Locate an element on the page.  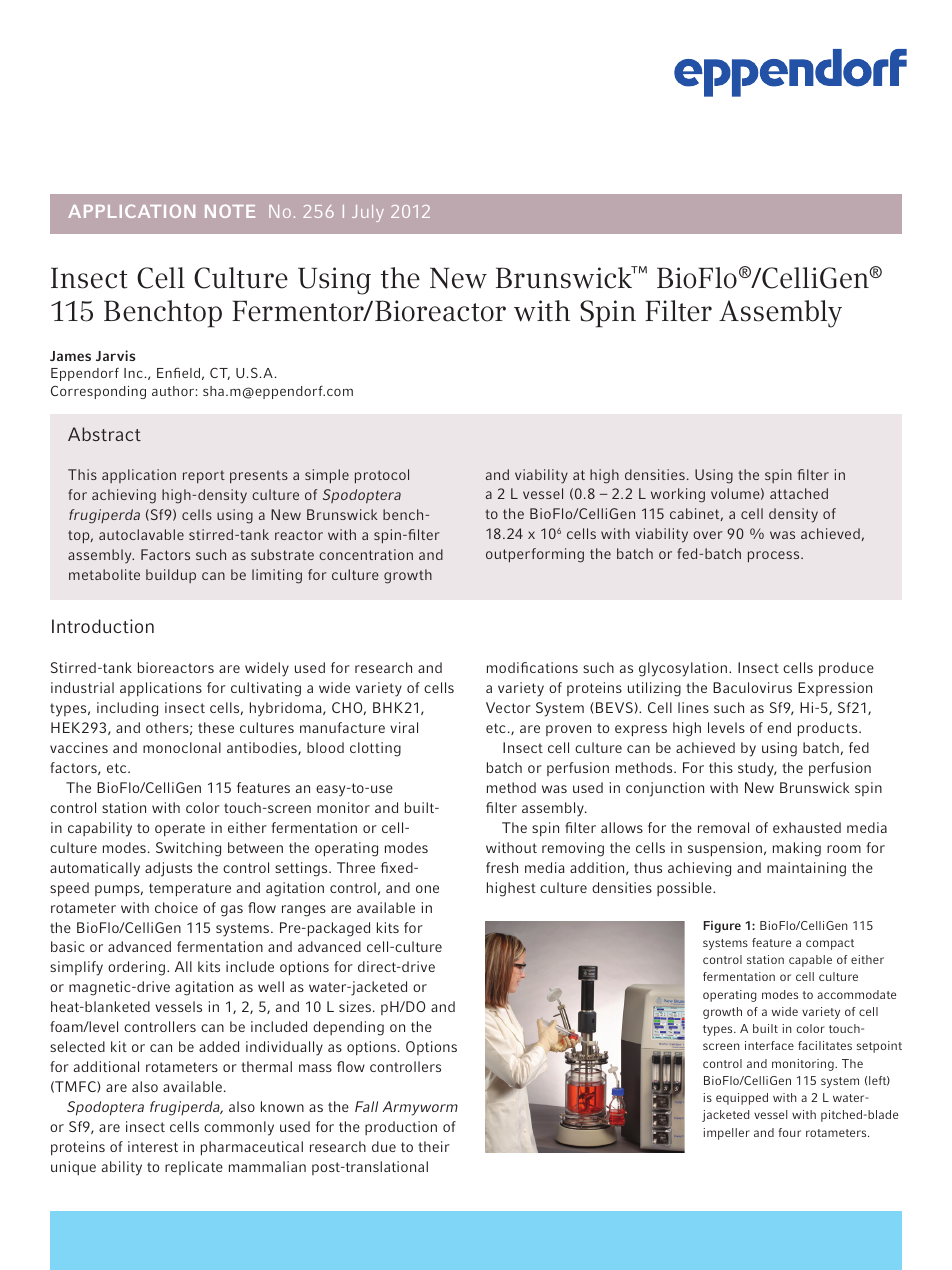
their is located at coordinates (434, 1146).
